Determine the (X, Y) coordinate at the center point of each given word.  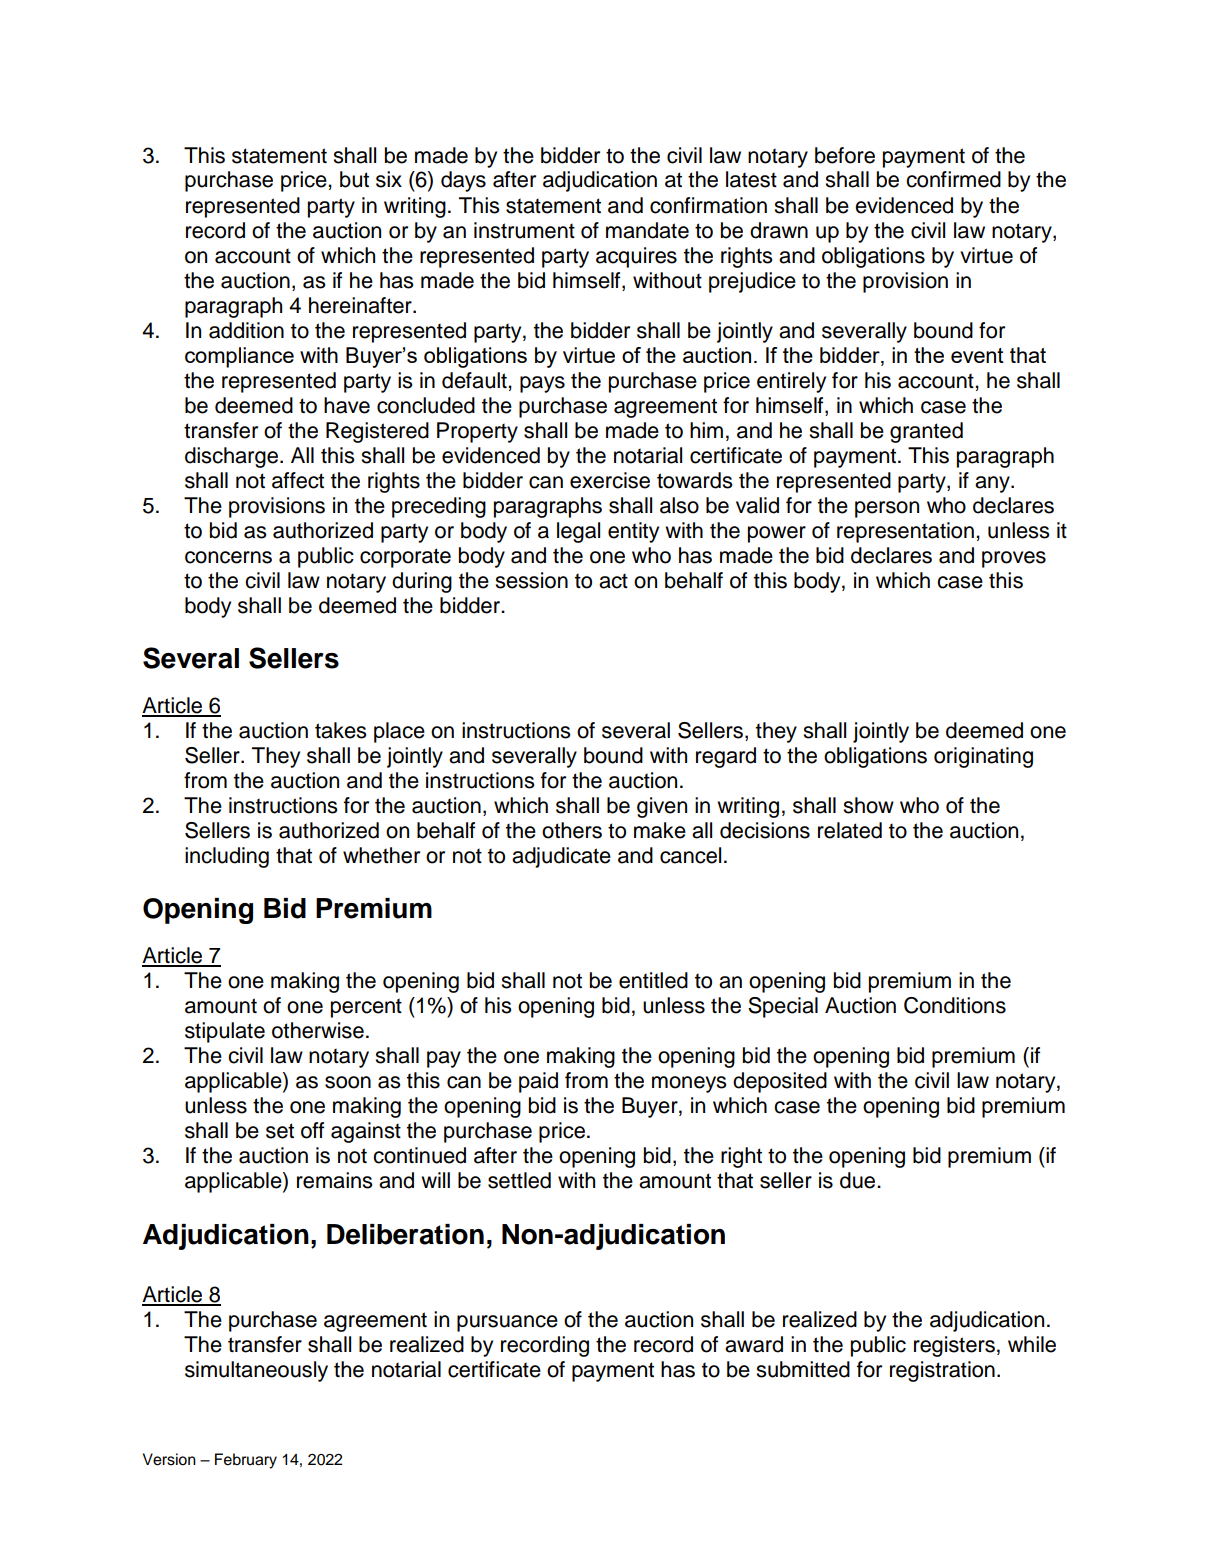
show (868, 805)
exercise (610, 480)
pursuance (507, 1323)
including (227, 857)
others (572, 830)
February (246, 1461)
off (312, 1130)
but (354, 179)
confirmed (953, 179)
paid (538, 1082)
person (887, 509)
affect (298, 480)
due (859, 1180)
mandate (647, 230)
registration (942, 1371)
